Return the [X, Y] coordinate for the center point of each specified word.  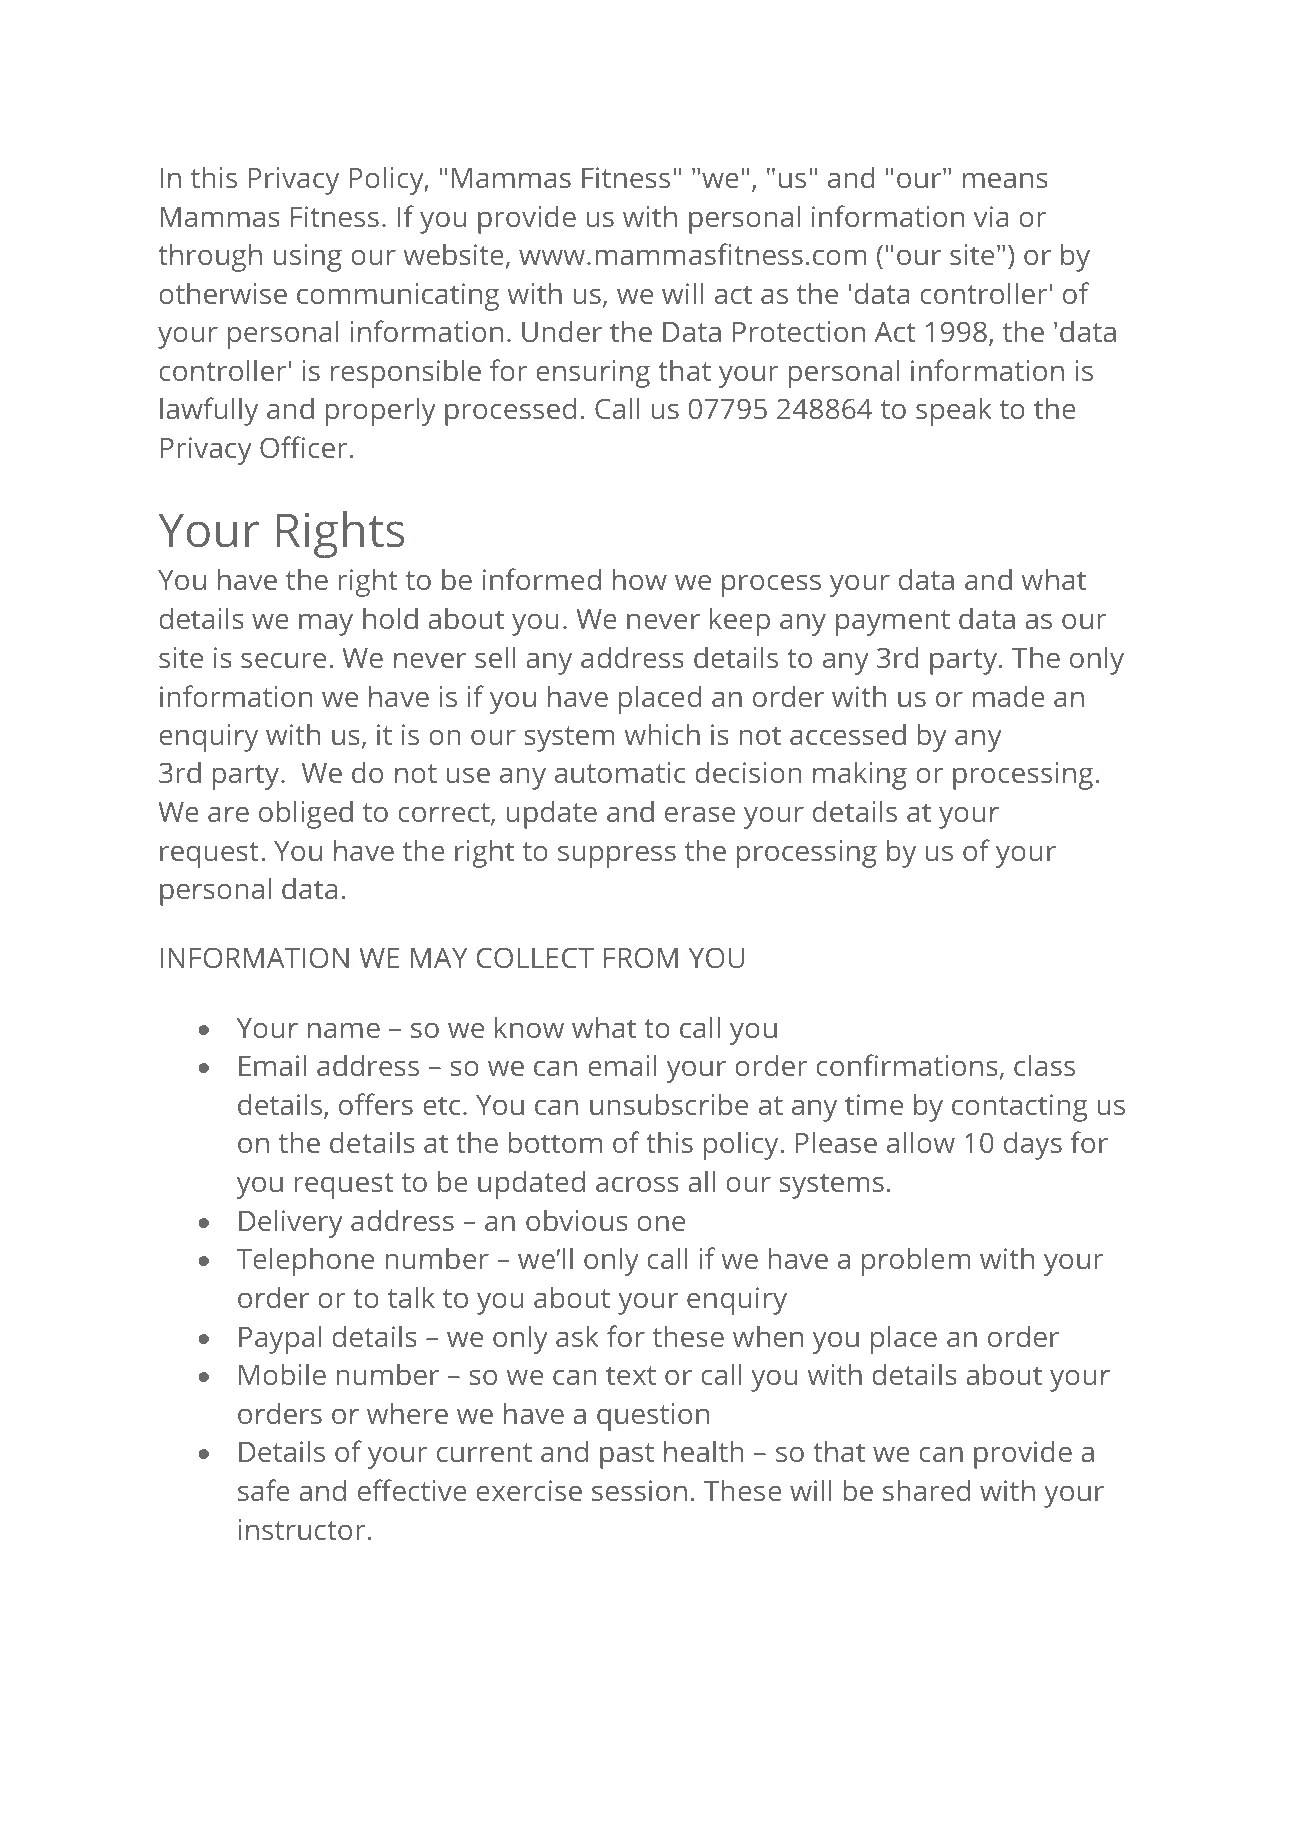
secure [283, 660]
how [640, 579]
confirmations [907, 1065]
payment [893, 623]
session [639, 1490]
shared [926, 1490]
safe [264, 1490]
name [344, 1030]
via [991, 216]
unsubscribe [669, 1104]
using [308, 258]
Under [562, 331]
